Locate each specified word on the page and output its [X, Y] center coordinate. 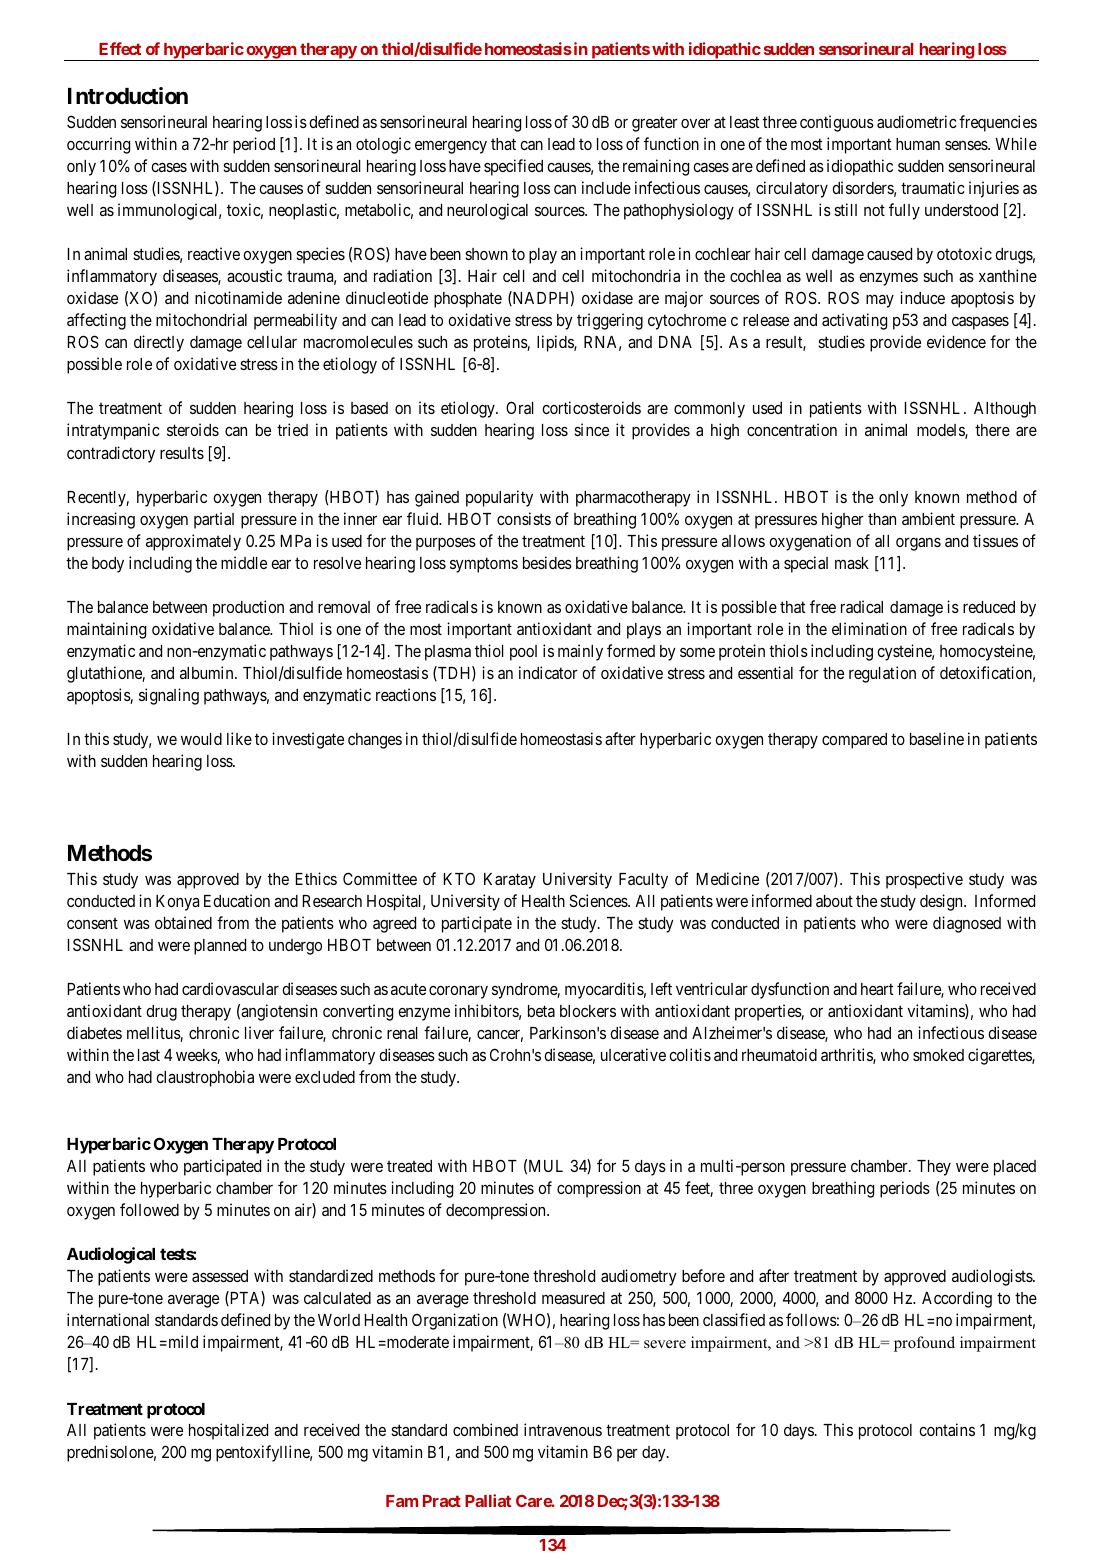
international [108, 1319]
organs [918, 544]
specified [513, 167]
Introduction [128, 96]
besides [547, 562]
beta [541, 1011]
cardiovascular [230, 988]
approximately [193, 542]
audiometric [917, 121]
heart [877, 989]
